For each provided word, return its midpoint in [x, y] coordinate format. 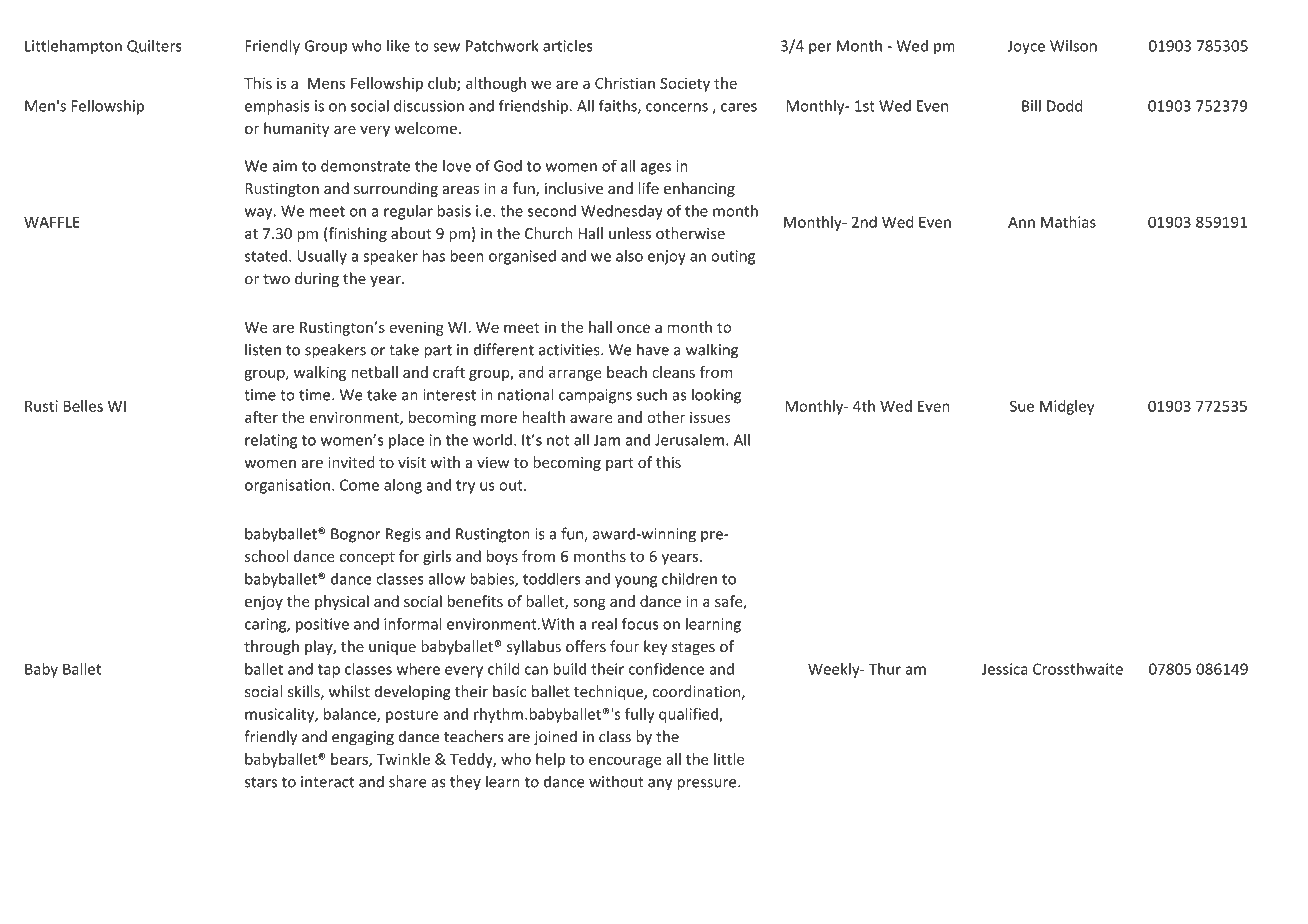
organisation [287, 486]
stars [261, 782]
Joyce [1026, 47]
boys [502, 557]
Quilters [154, 46]
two [276, 279]
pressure [708, 785]
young [636, 582]
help [550, 760]
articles [568, 46]
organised [522, 257]
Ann [1021, 222]
